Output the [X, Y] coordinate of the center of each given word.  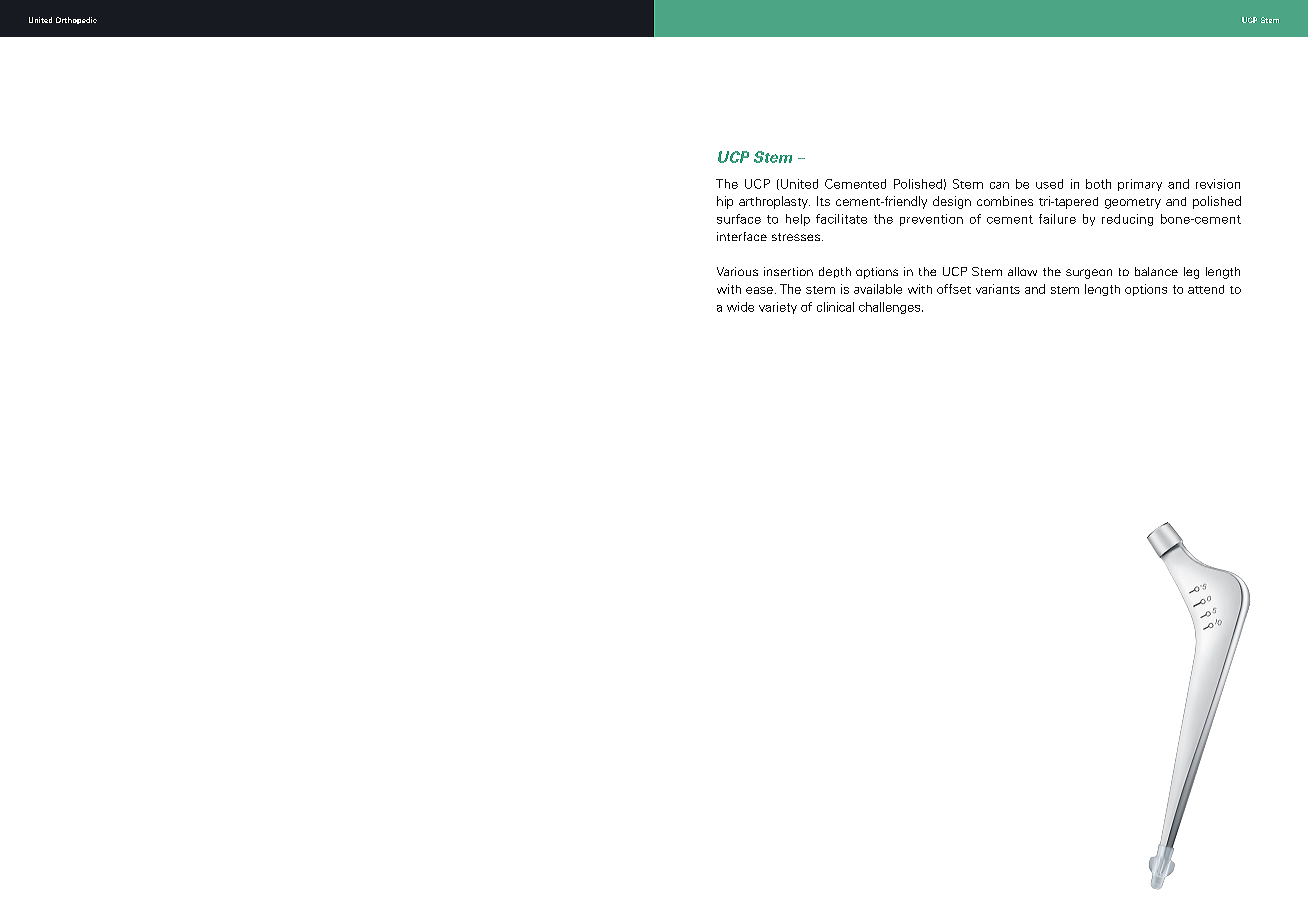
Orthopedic [76, 20]
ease [759, 290]
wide [740, 307]
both [1098, 184]
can [999, 185]
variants [998, 289]
